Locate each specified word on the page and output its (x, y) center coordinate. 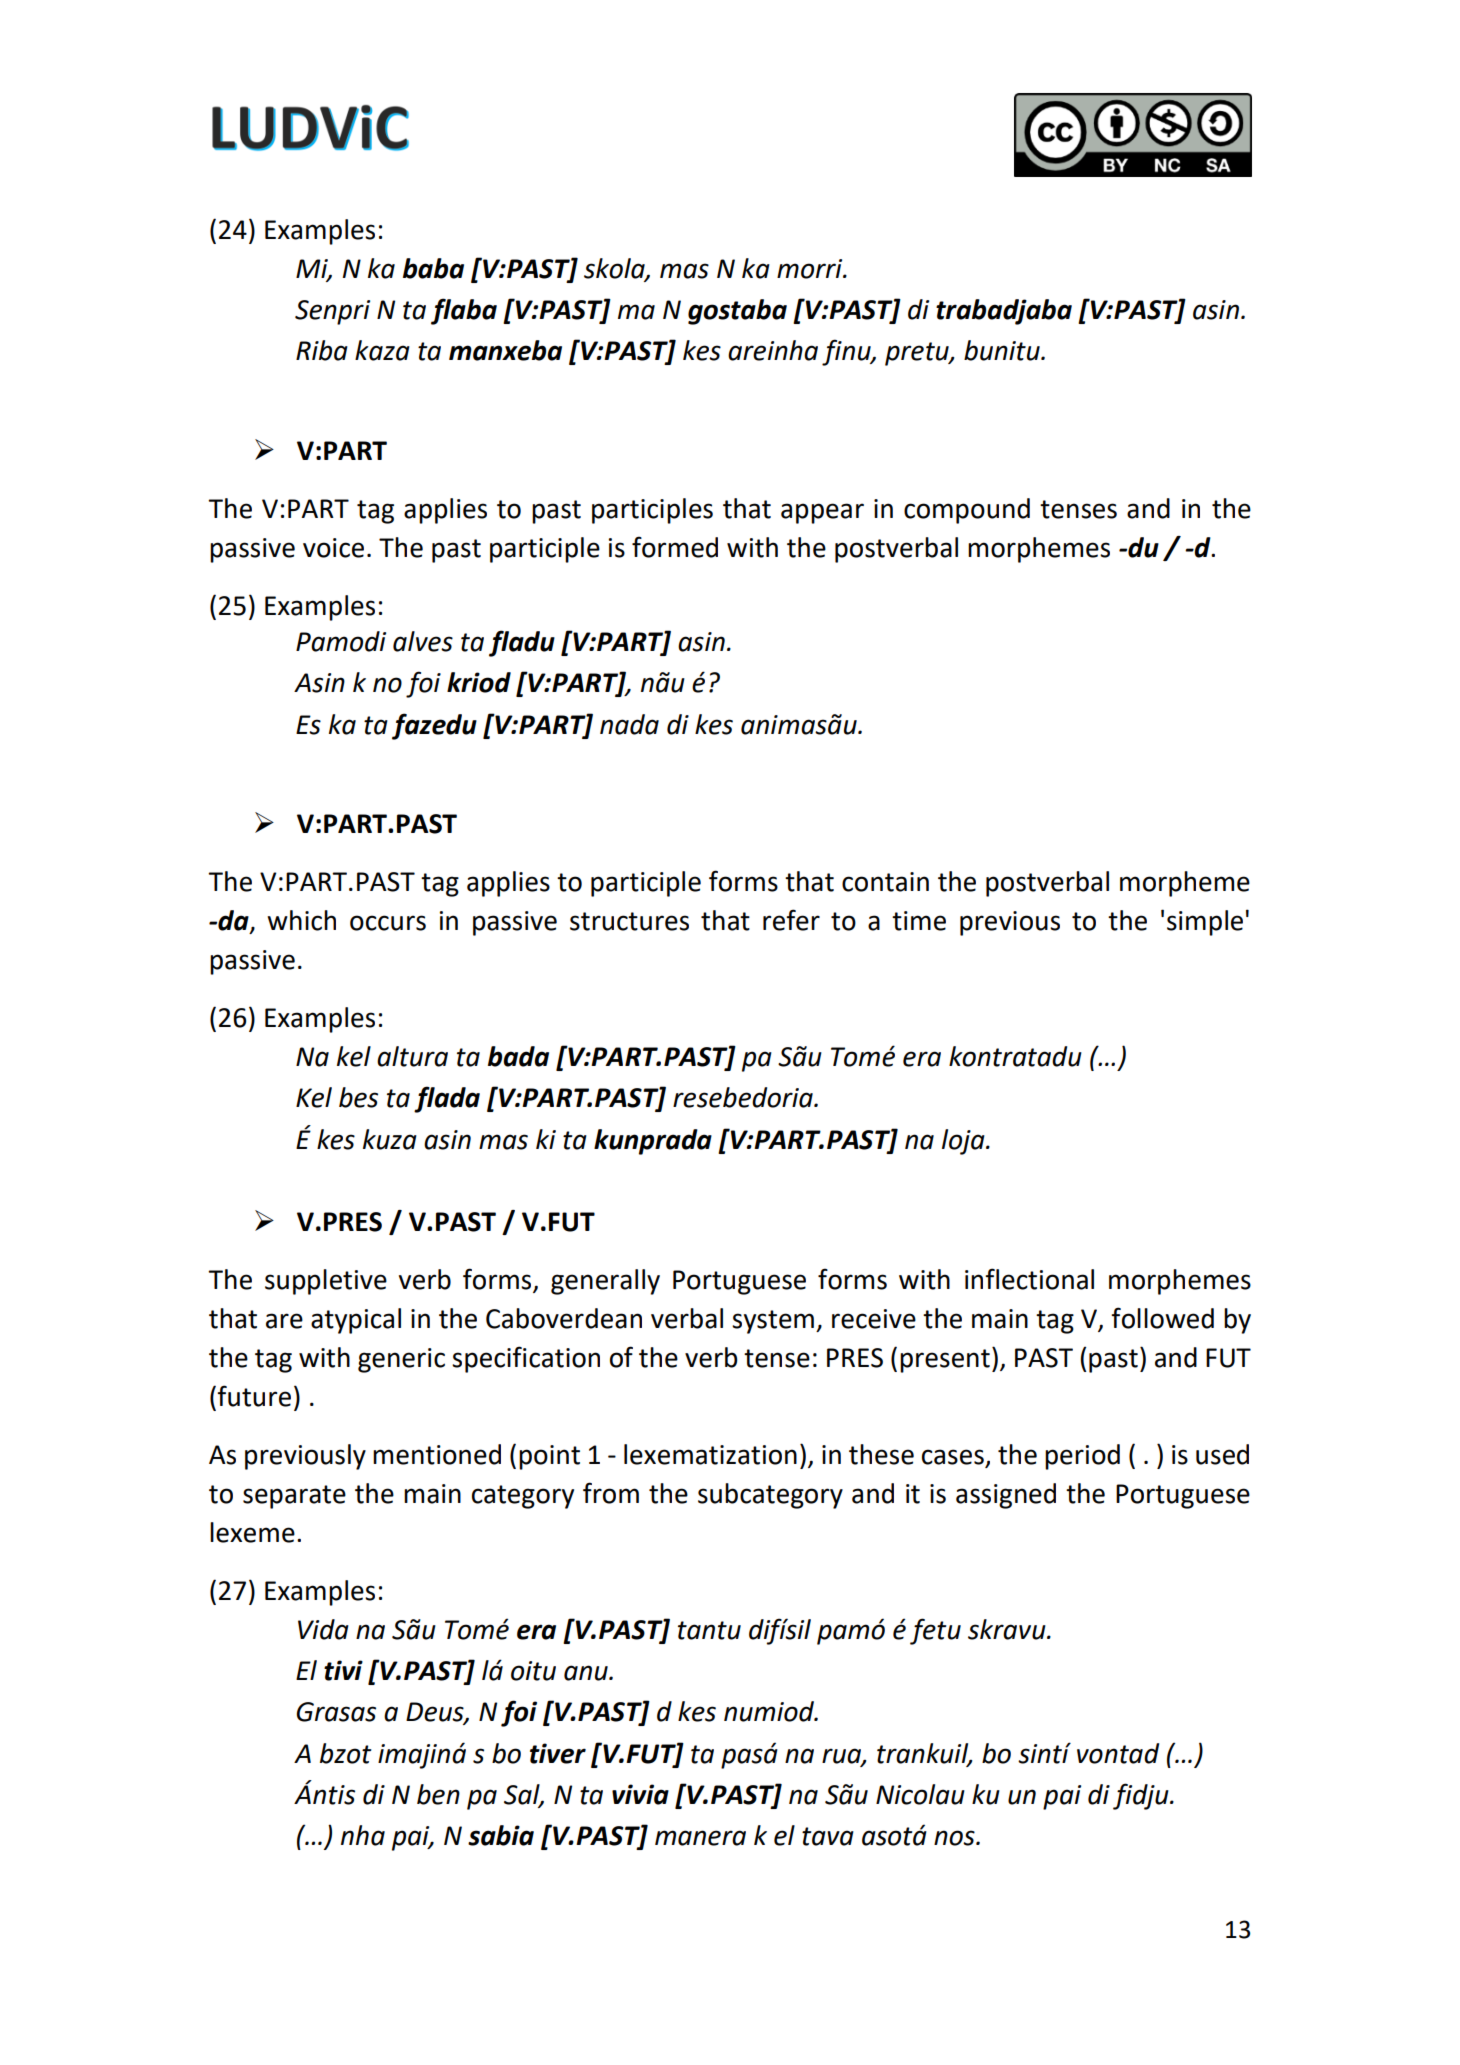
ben (438, 1794)
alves (423, 641)
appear (822, 513)
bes (358, 1097)
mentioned (437, 1454)
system (773, 1322)
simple (1205, 923)
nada (629, 724)
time (919, 921)
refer (791, 920)
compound (967, 511)
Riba (322, 350)
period (1082, 1457)
